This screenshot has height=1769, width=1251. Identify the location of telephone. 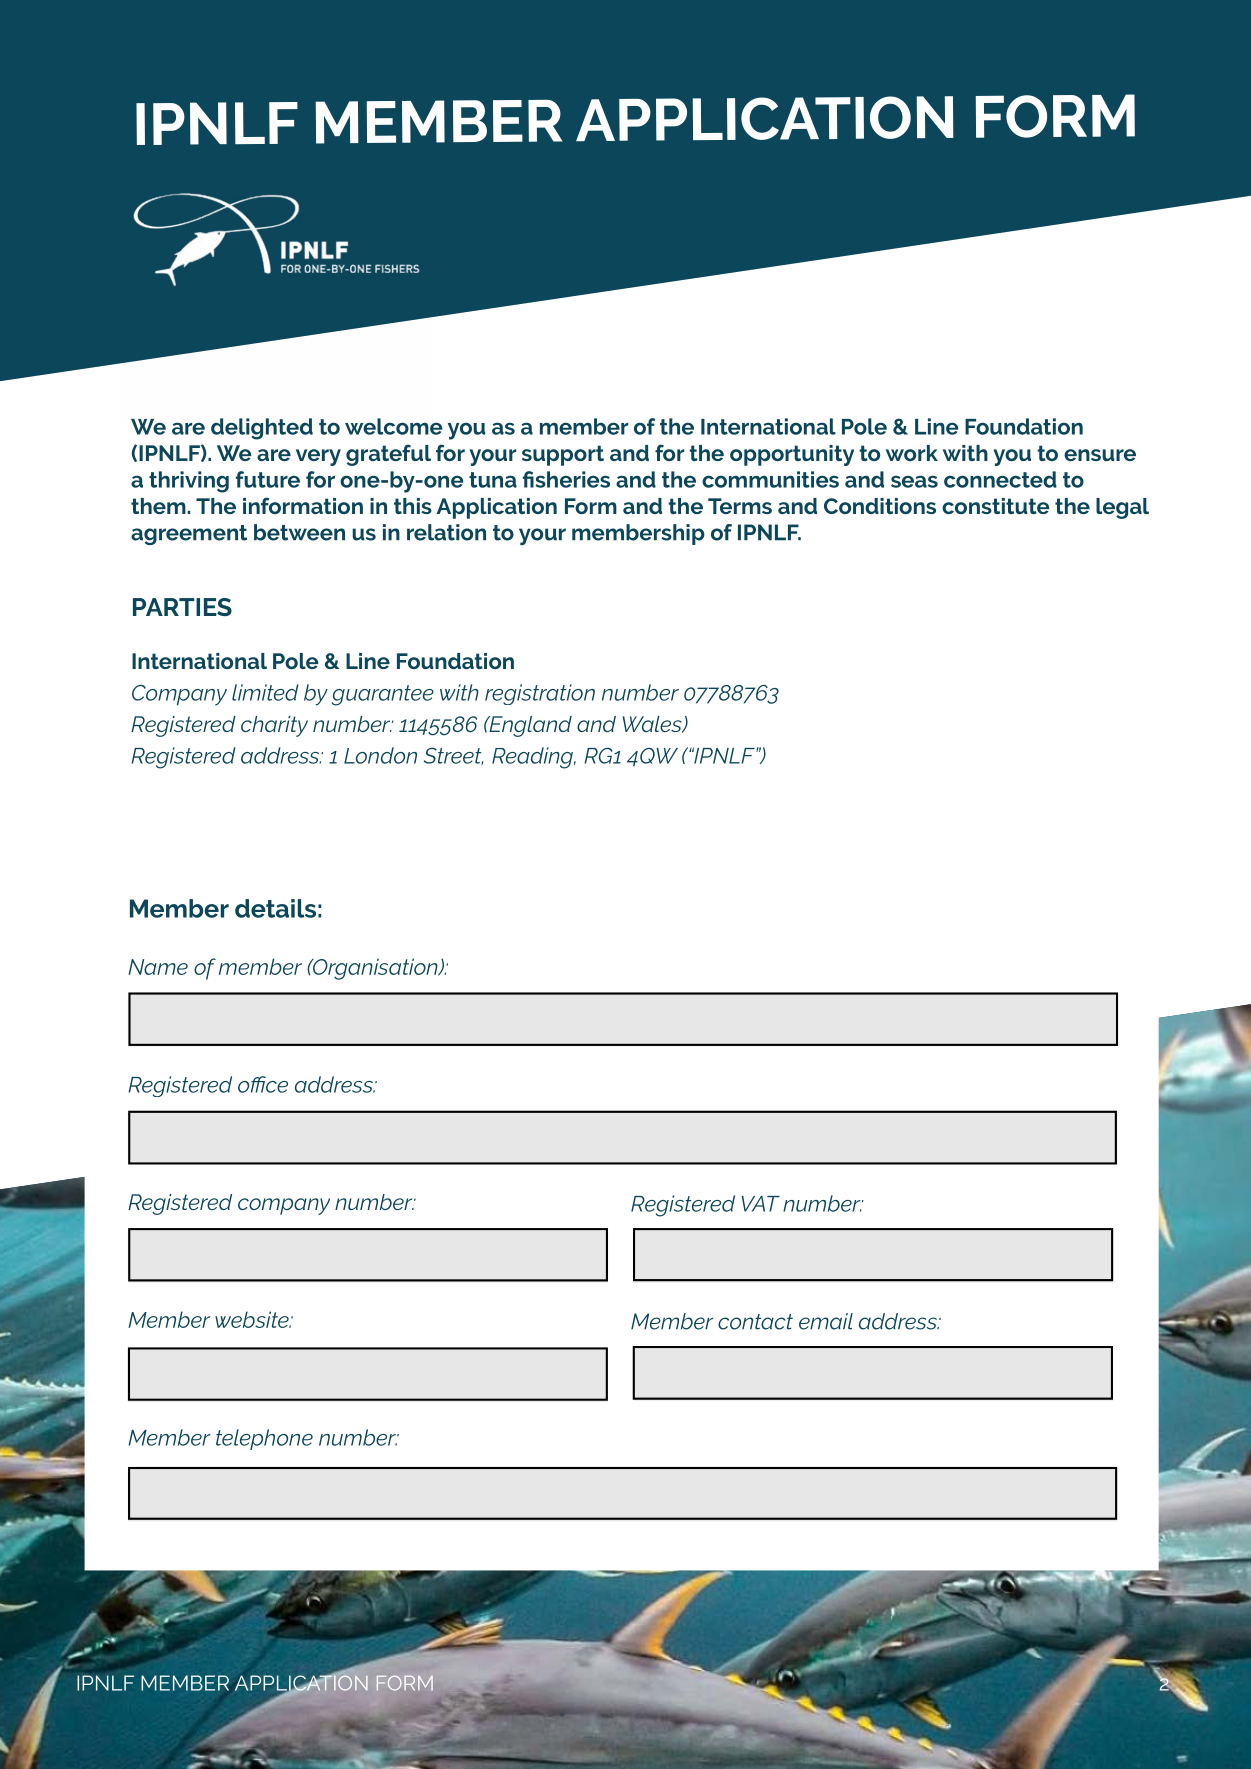
(264, 1439).
